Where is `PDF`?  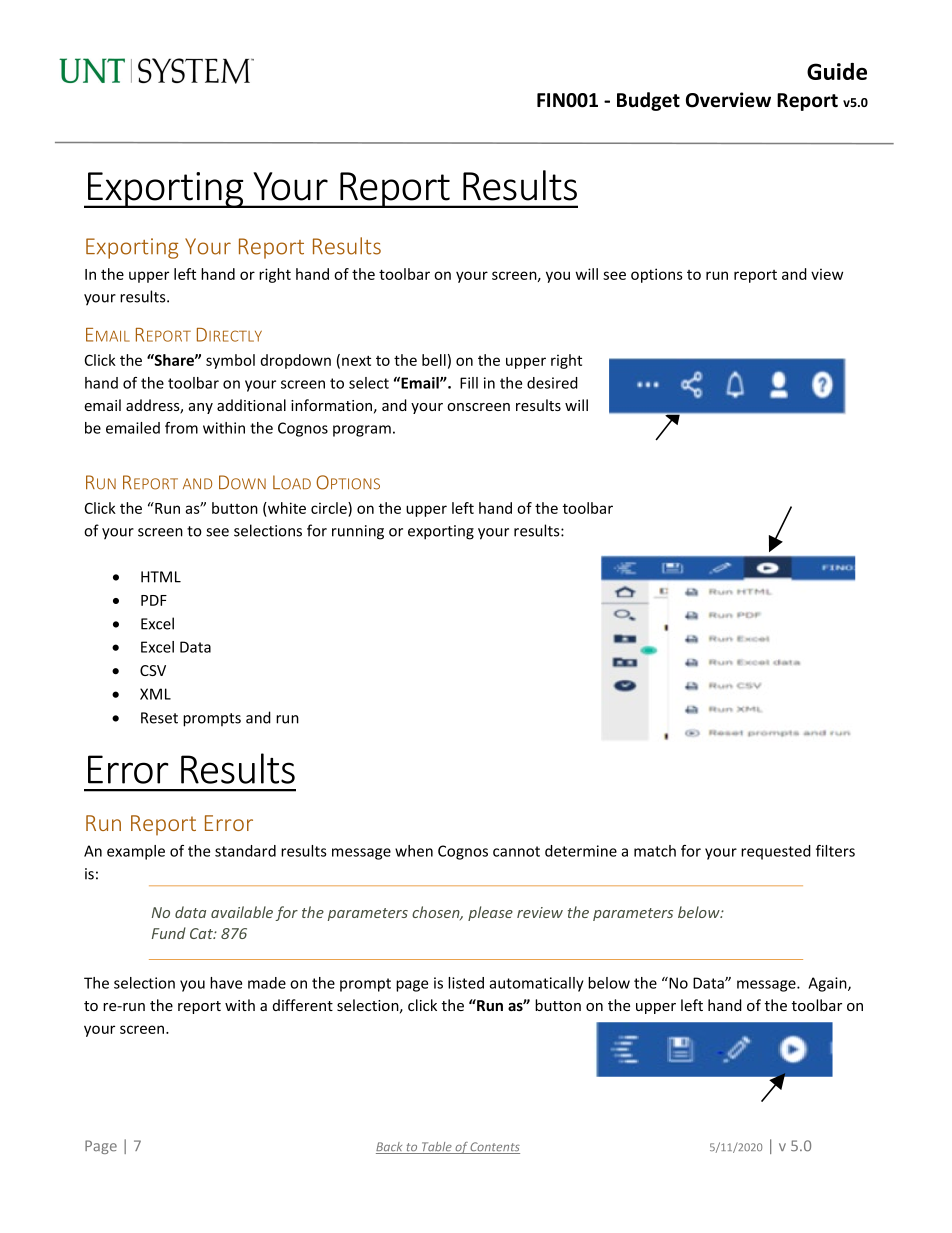
PDF is located at coordinates (154, 600).
